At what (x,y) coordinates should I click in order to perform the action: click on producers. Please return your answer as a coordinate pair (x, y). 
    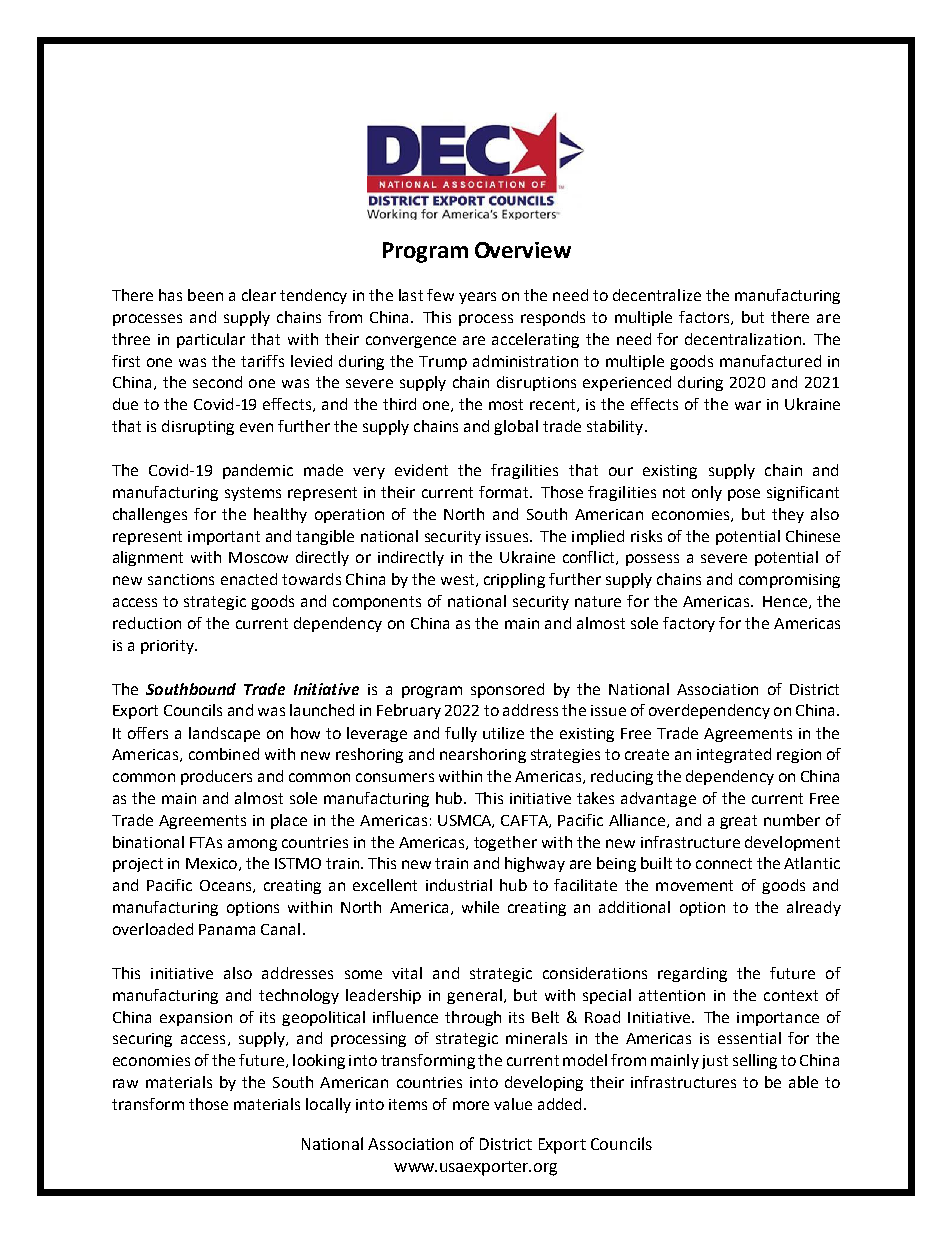
    Looking at the image, I should click on (216, 777).
